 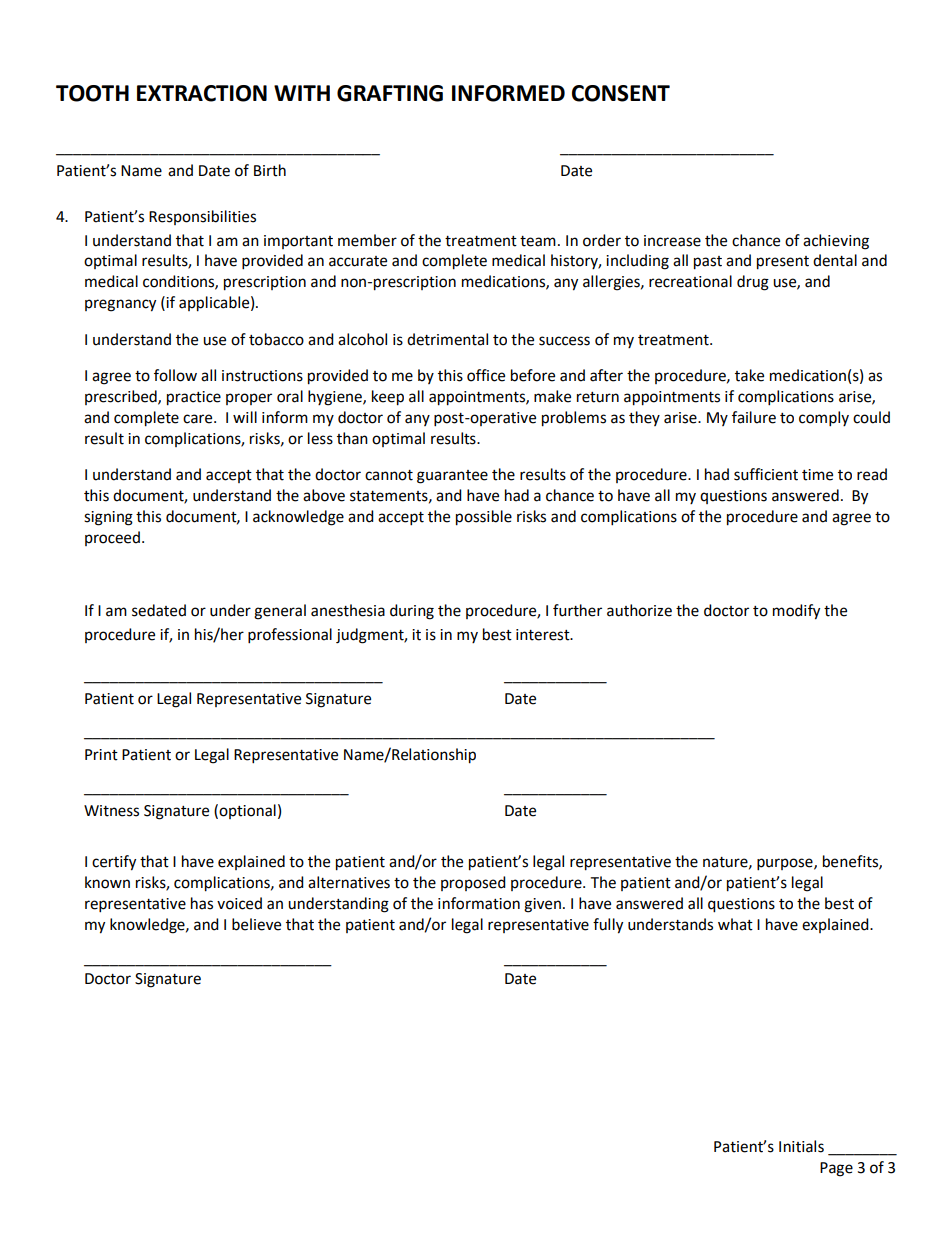 What do you see at coordinates (390, 93) in the screenshot?
I see `GRAFTING` at bounding box center [390, 93].
